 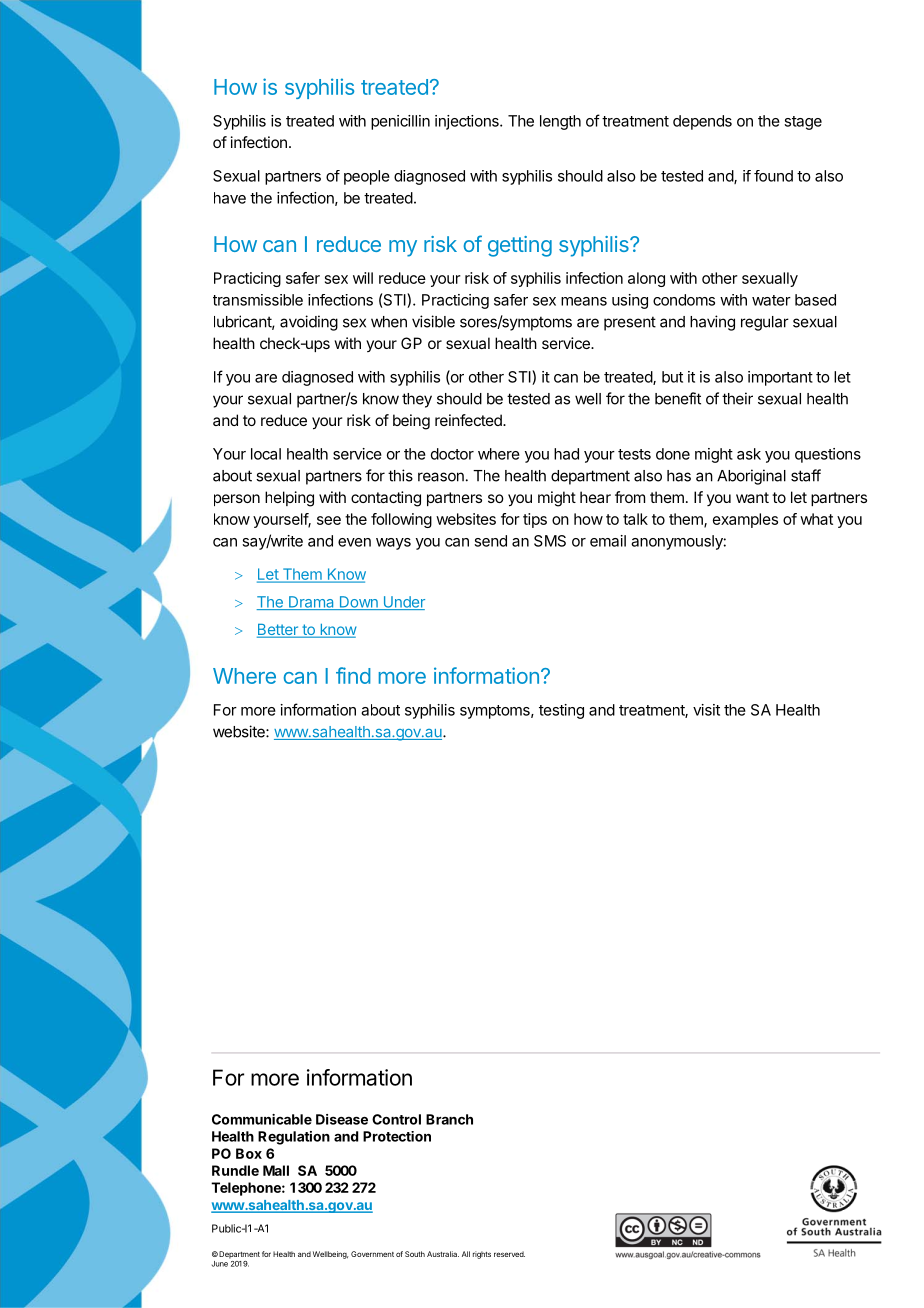 I want to click on helping, so click(x=289, y=499).
